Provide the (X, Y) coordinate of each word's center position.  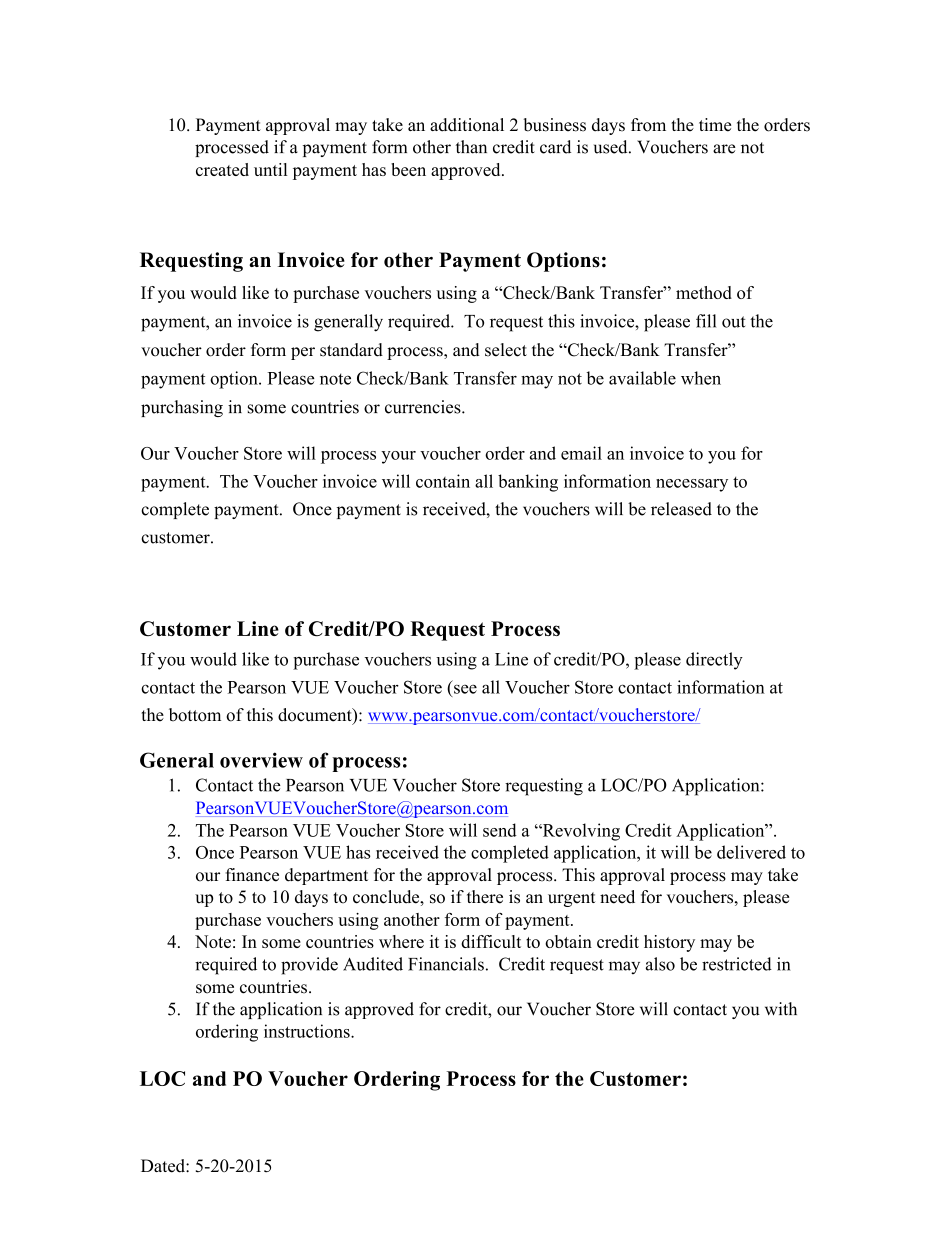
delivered (751, 852)
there (485, 897)
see (465, 689)
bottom (195, 715)
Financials (446, 964)
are (724, 149)
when (701, 378)
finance (252, 875)
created (222, 169)
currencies (424, 407)
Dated (164, 1166)
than (471, 147)
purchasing (182, 408)
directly (714, 661)
